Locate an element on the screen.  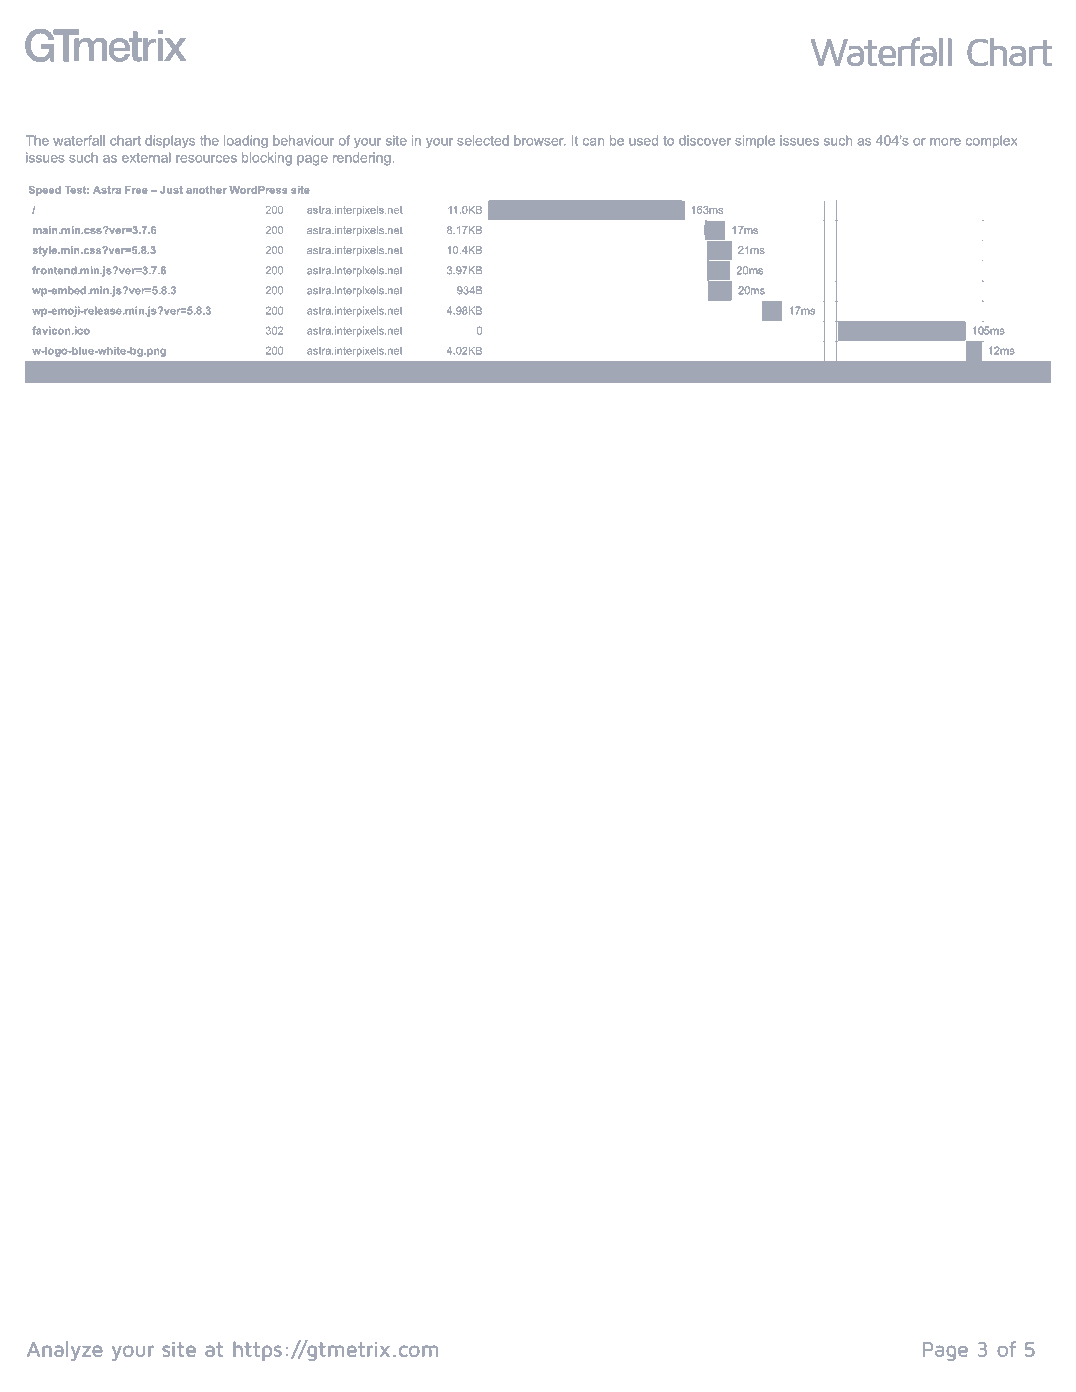
Free is located at coordinates (136, 190).
